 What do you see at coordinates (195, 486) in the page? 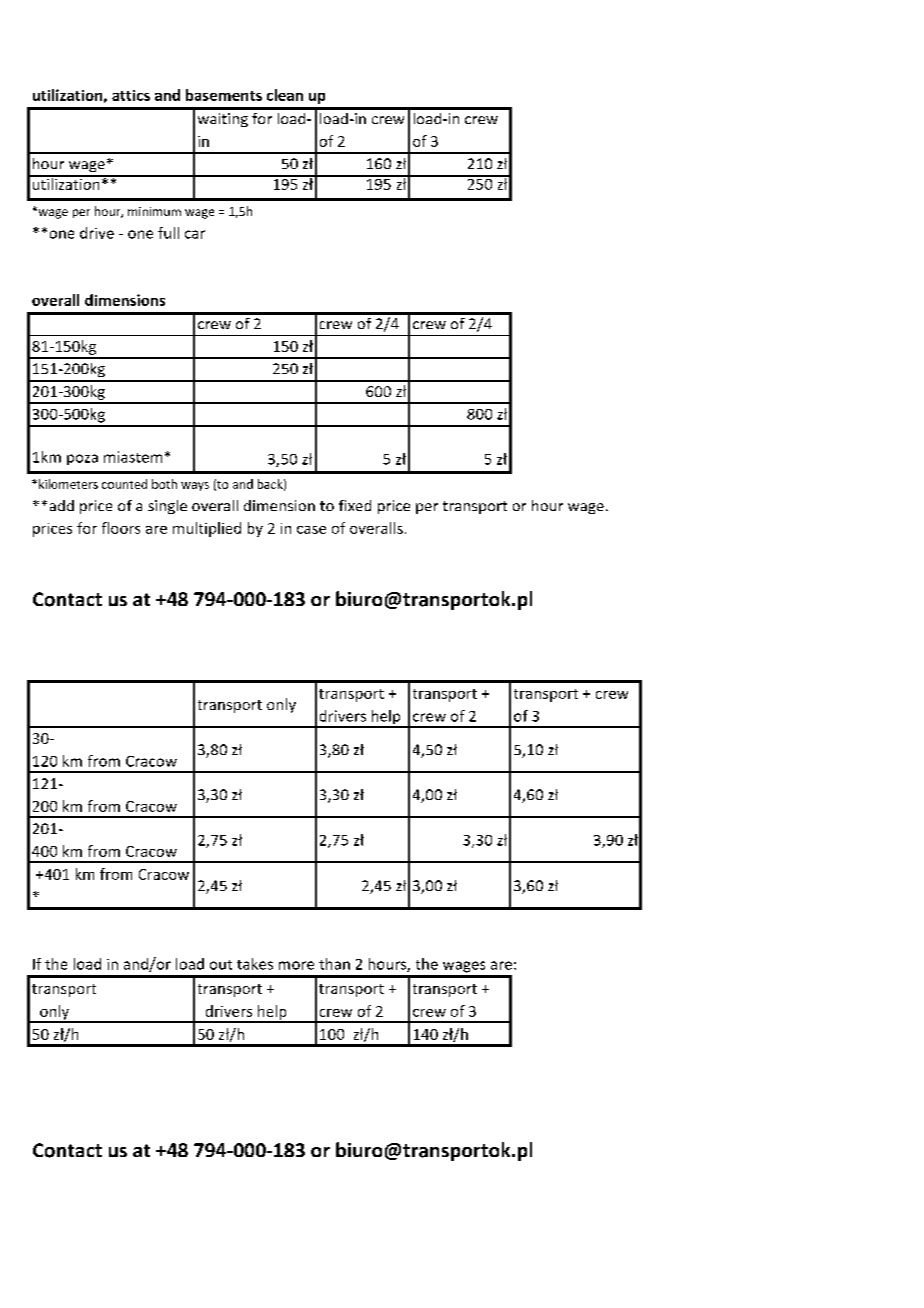
I see `ways` at bounding box center [195, 486].
